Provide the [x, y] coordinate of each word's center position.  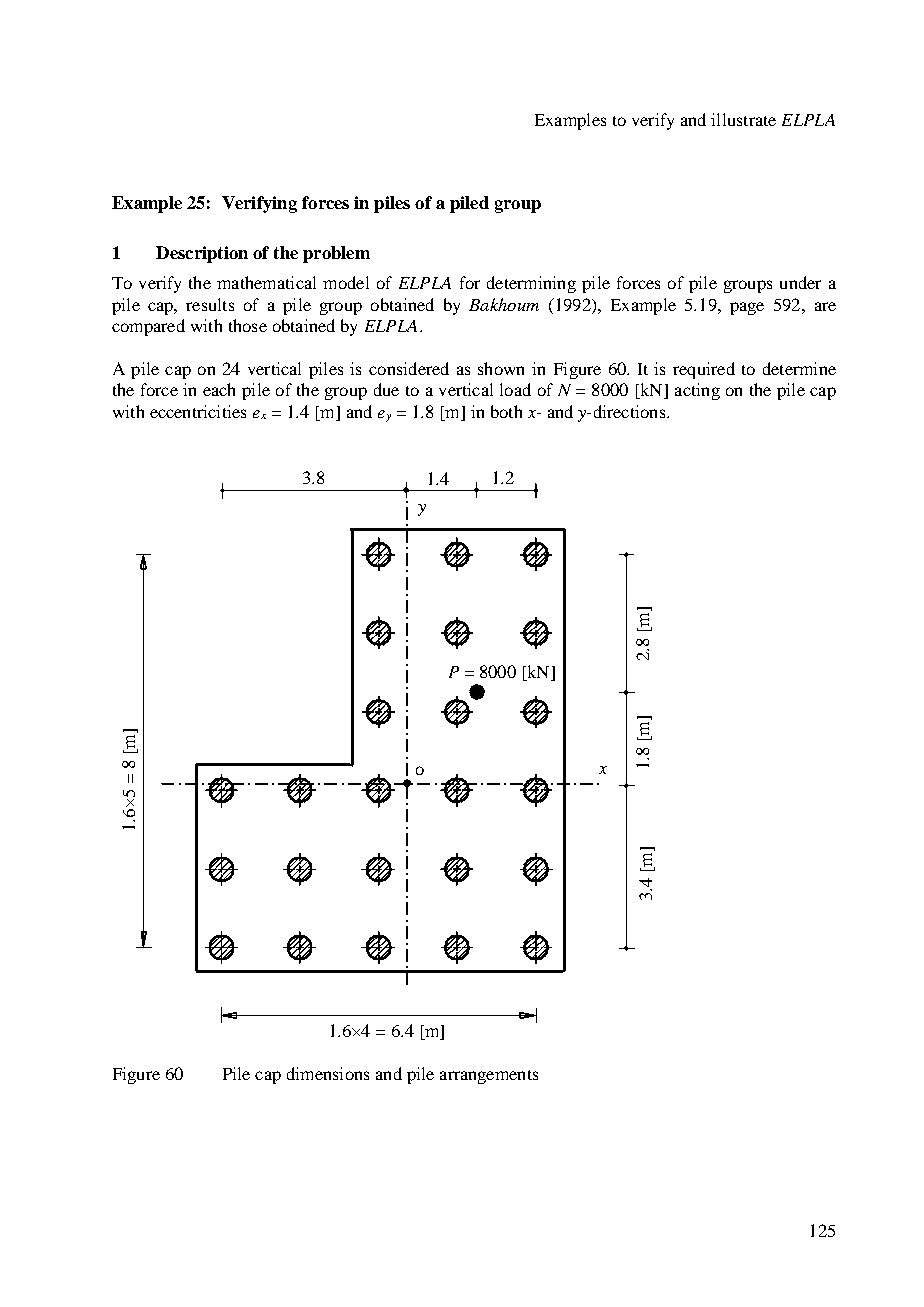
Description [202, 254]
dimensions [328, 1073]
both [506, 411]
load [515, 389]
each [219, 389]
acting [697, 391]
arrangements [489, 1077]
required [704, 370]
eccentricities [198, 411]
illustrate [743, 119]
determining [531, 284]
